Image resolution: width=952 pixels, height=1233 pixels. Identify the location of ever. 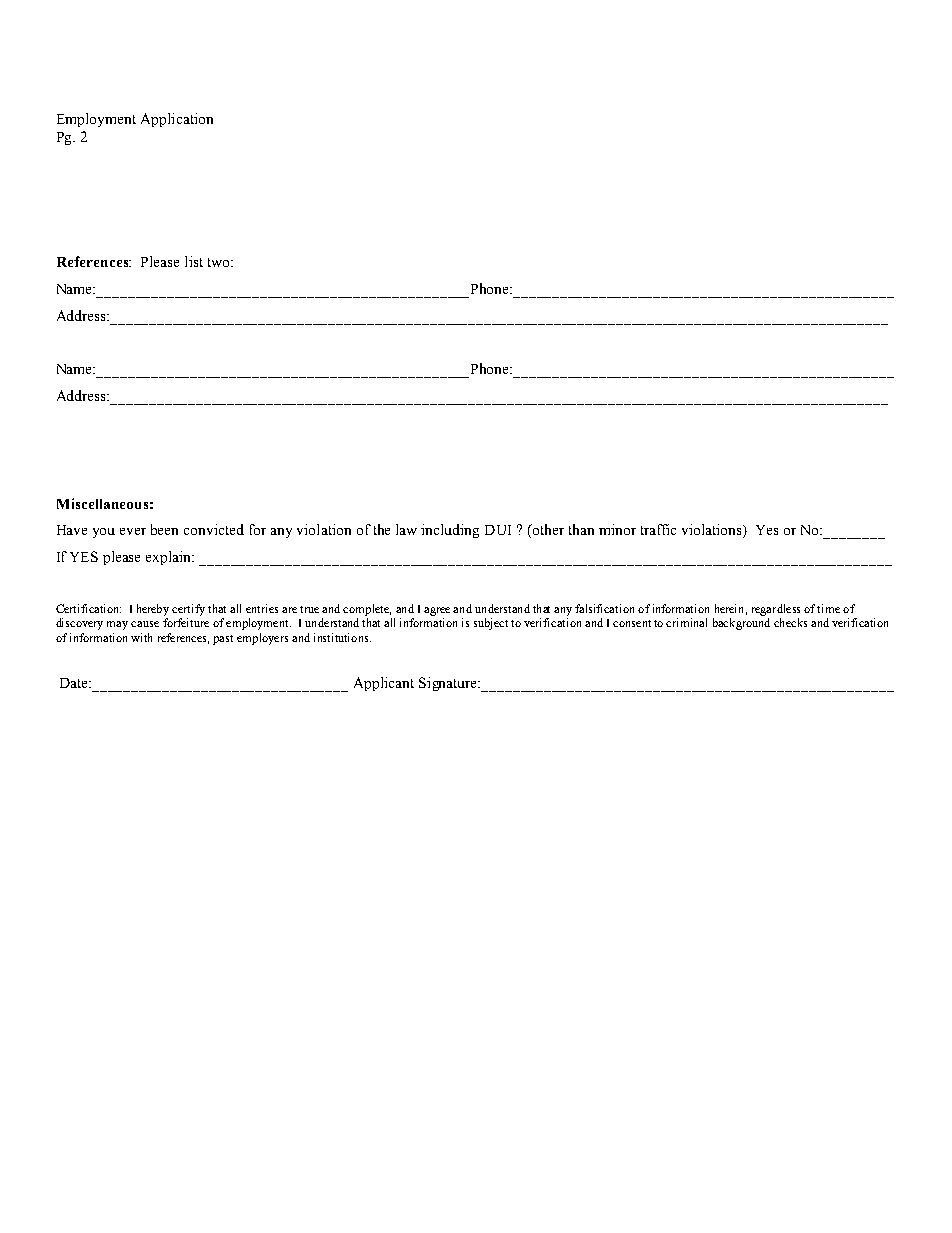
(133, 531).
